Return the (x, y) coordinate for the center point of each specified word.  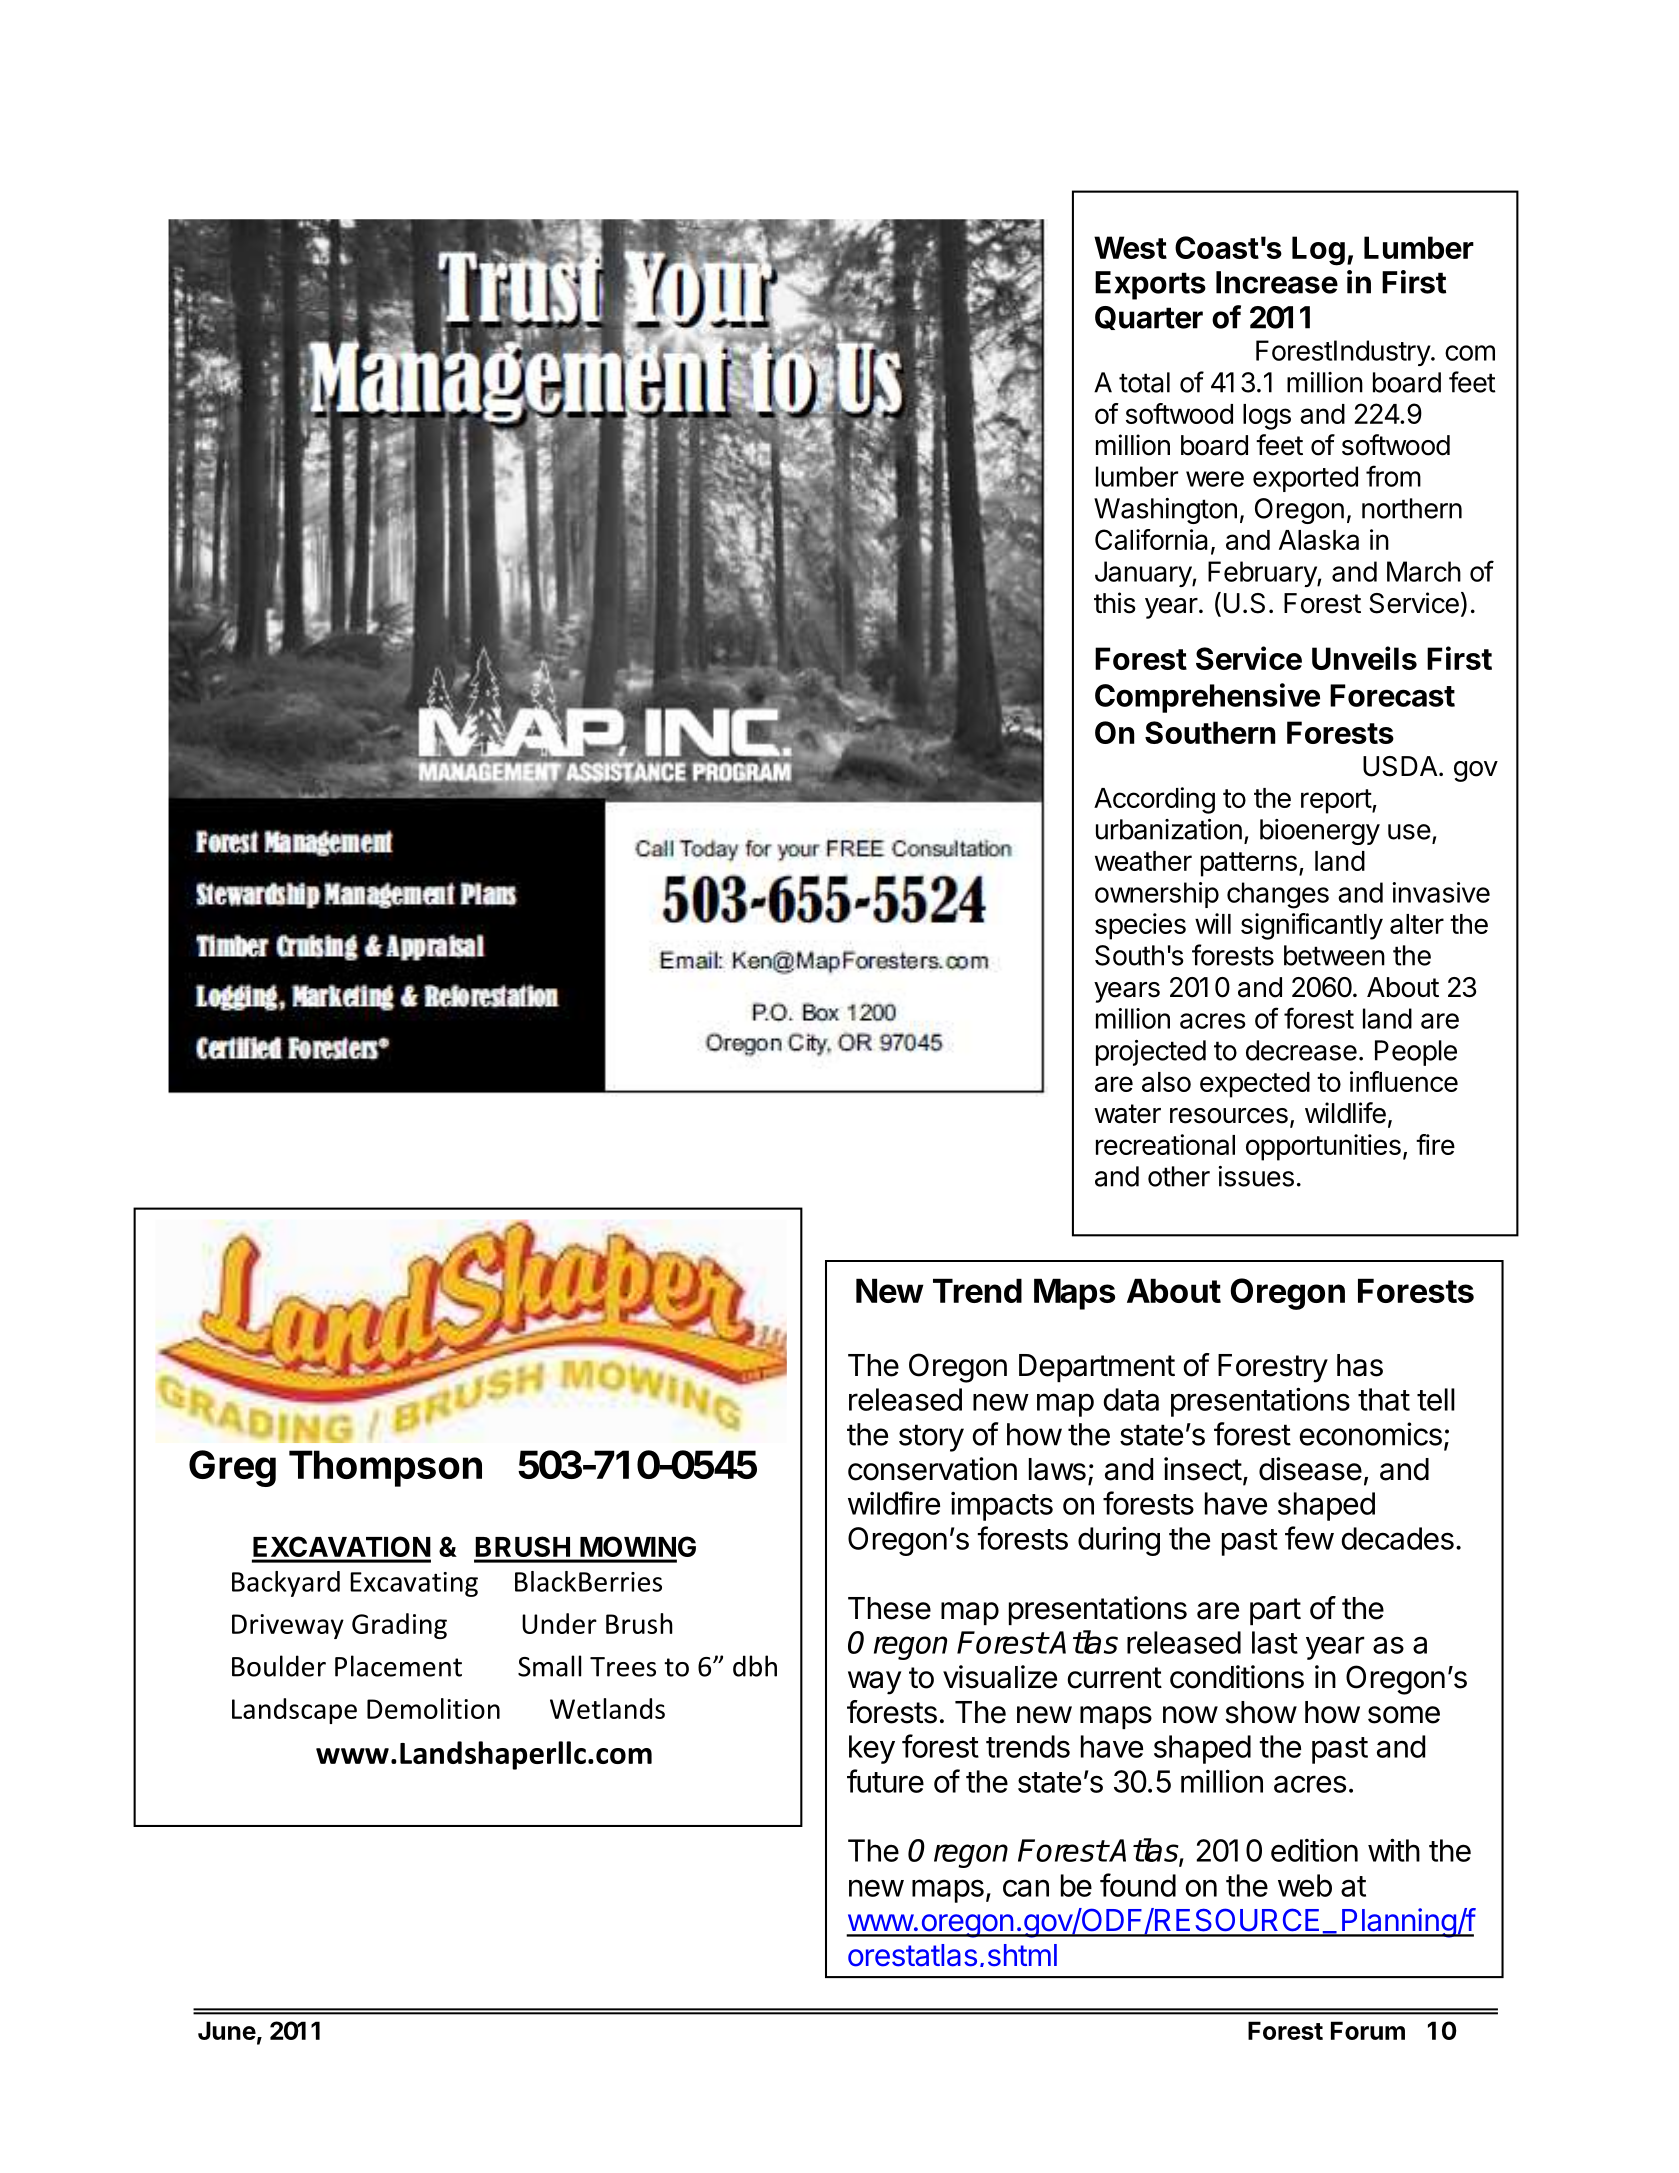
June (227, 2030)
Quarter (1149, 318)
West (1130, 247)
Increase (1277, 282)
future (885, 1781)
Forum (1368, 2030)
